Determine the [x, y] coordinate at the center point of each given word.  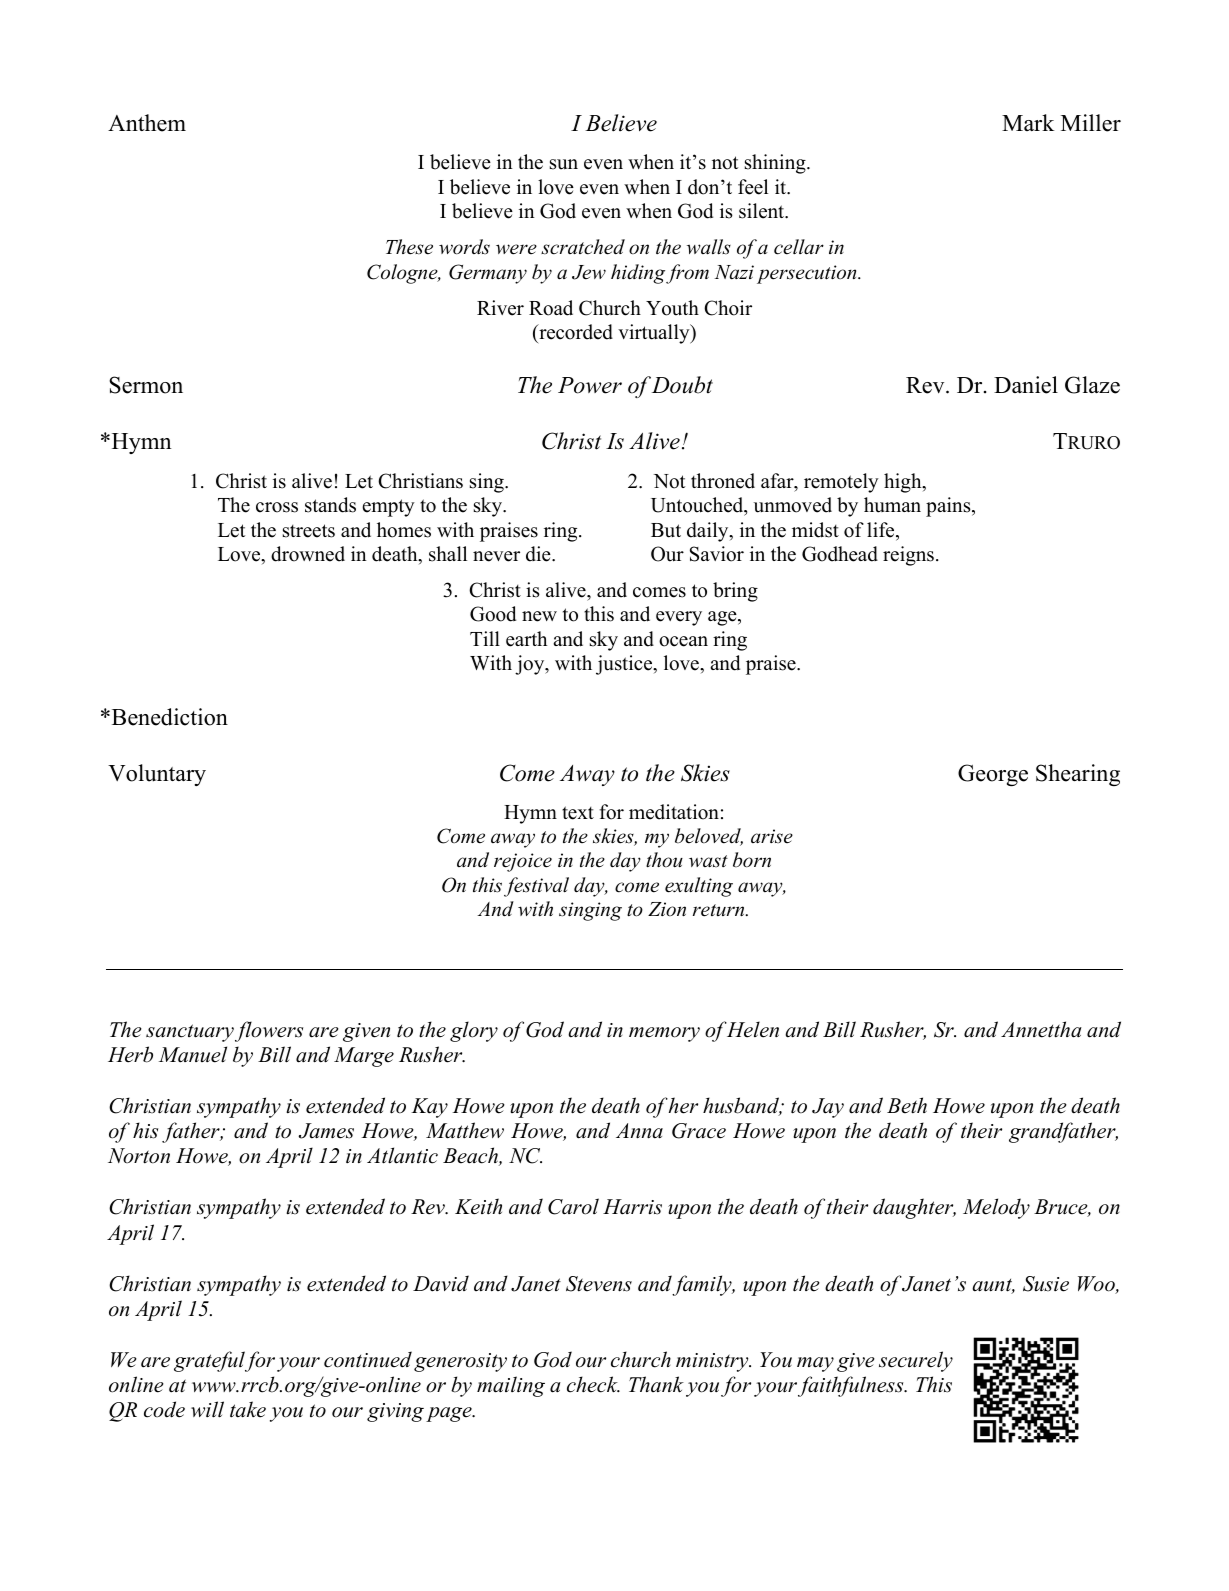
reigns [908, 556]
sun [564, 164]
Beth [907, 1105]
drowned [308, 554]
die [539, 554]
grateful [210, 1361]
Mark [1028, 122]
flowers [269, 1031]
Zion [667, 909]
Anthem [147, 123]
